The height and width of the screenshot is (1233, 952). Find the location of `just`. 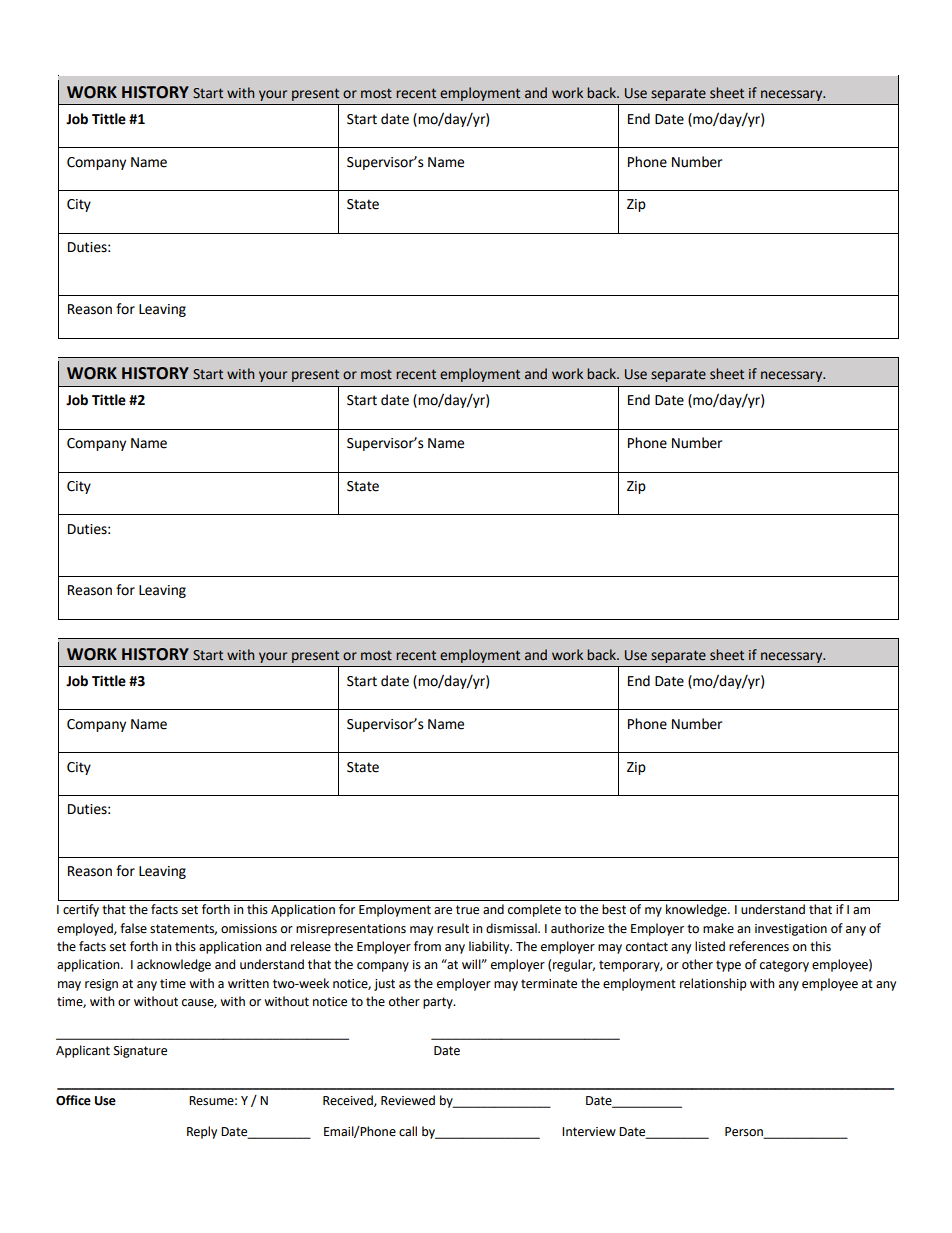

just is located at coordinates (384, 985).
